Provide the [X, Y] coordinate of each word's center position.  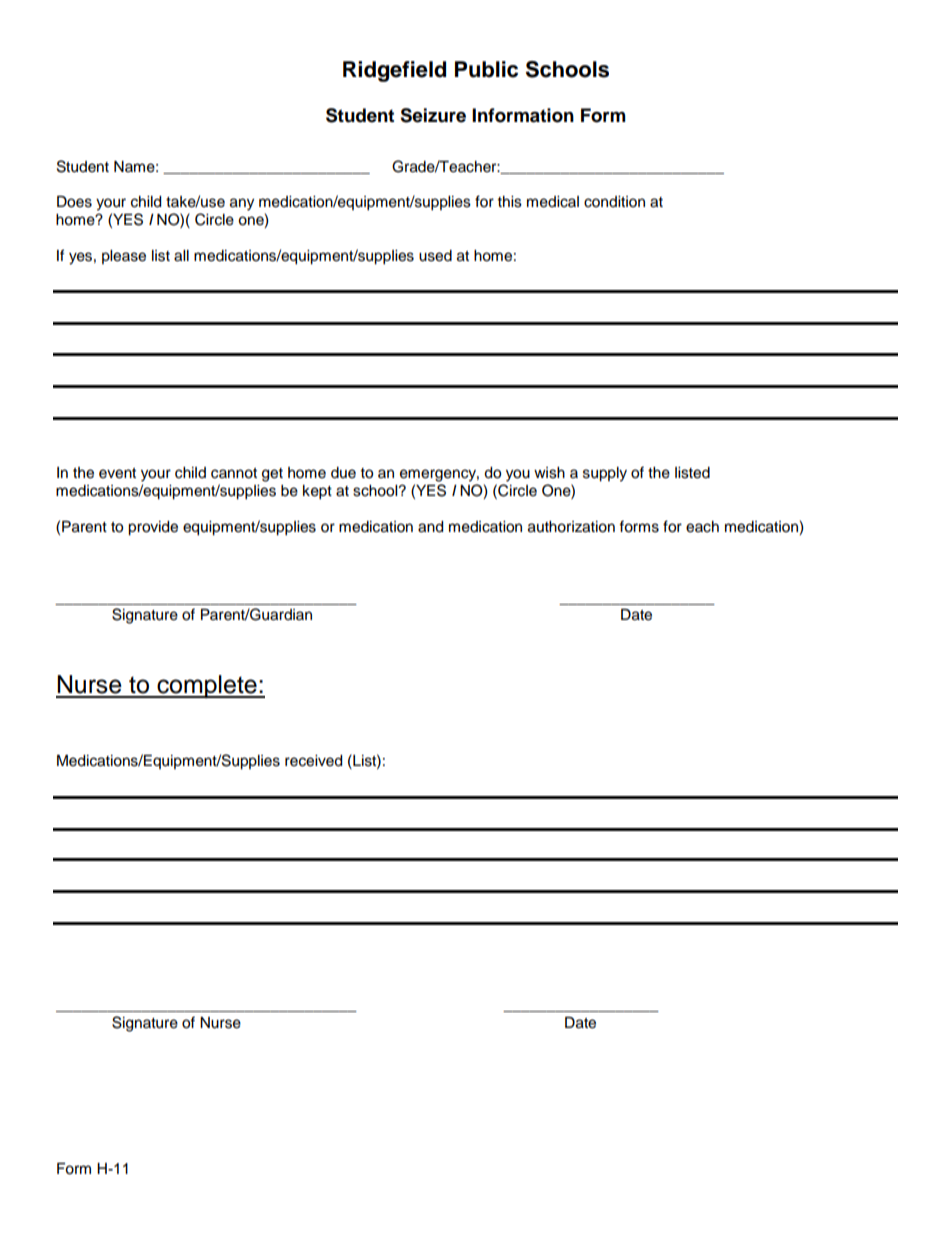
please [124, 257]
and [430, 527]
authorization [571, 527]
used [435, 256]
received [313, 761]
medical [553, 202]
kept [317, 492]
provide [153, 528]
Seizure [433, 115]
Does [74, 202]
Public [486, 69]
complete [207, 686]
